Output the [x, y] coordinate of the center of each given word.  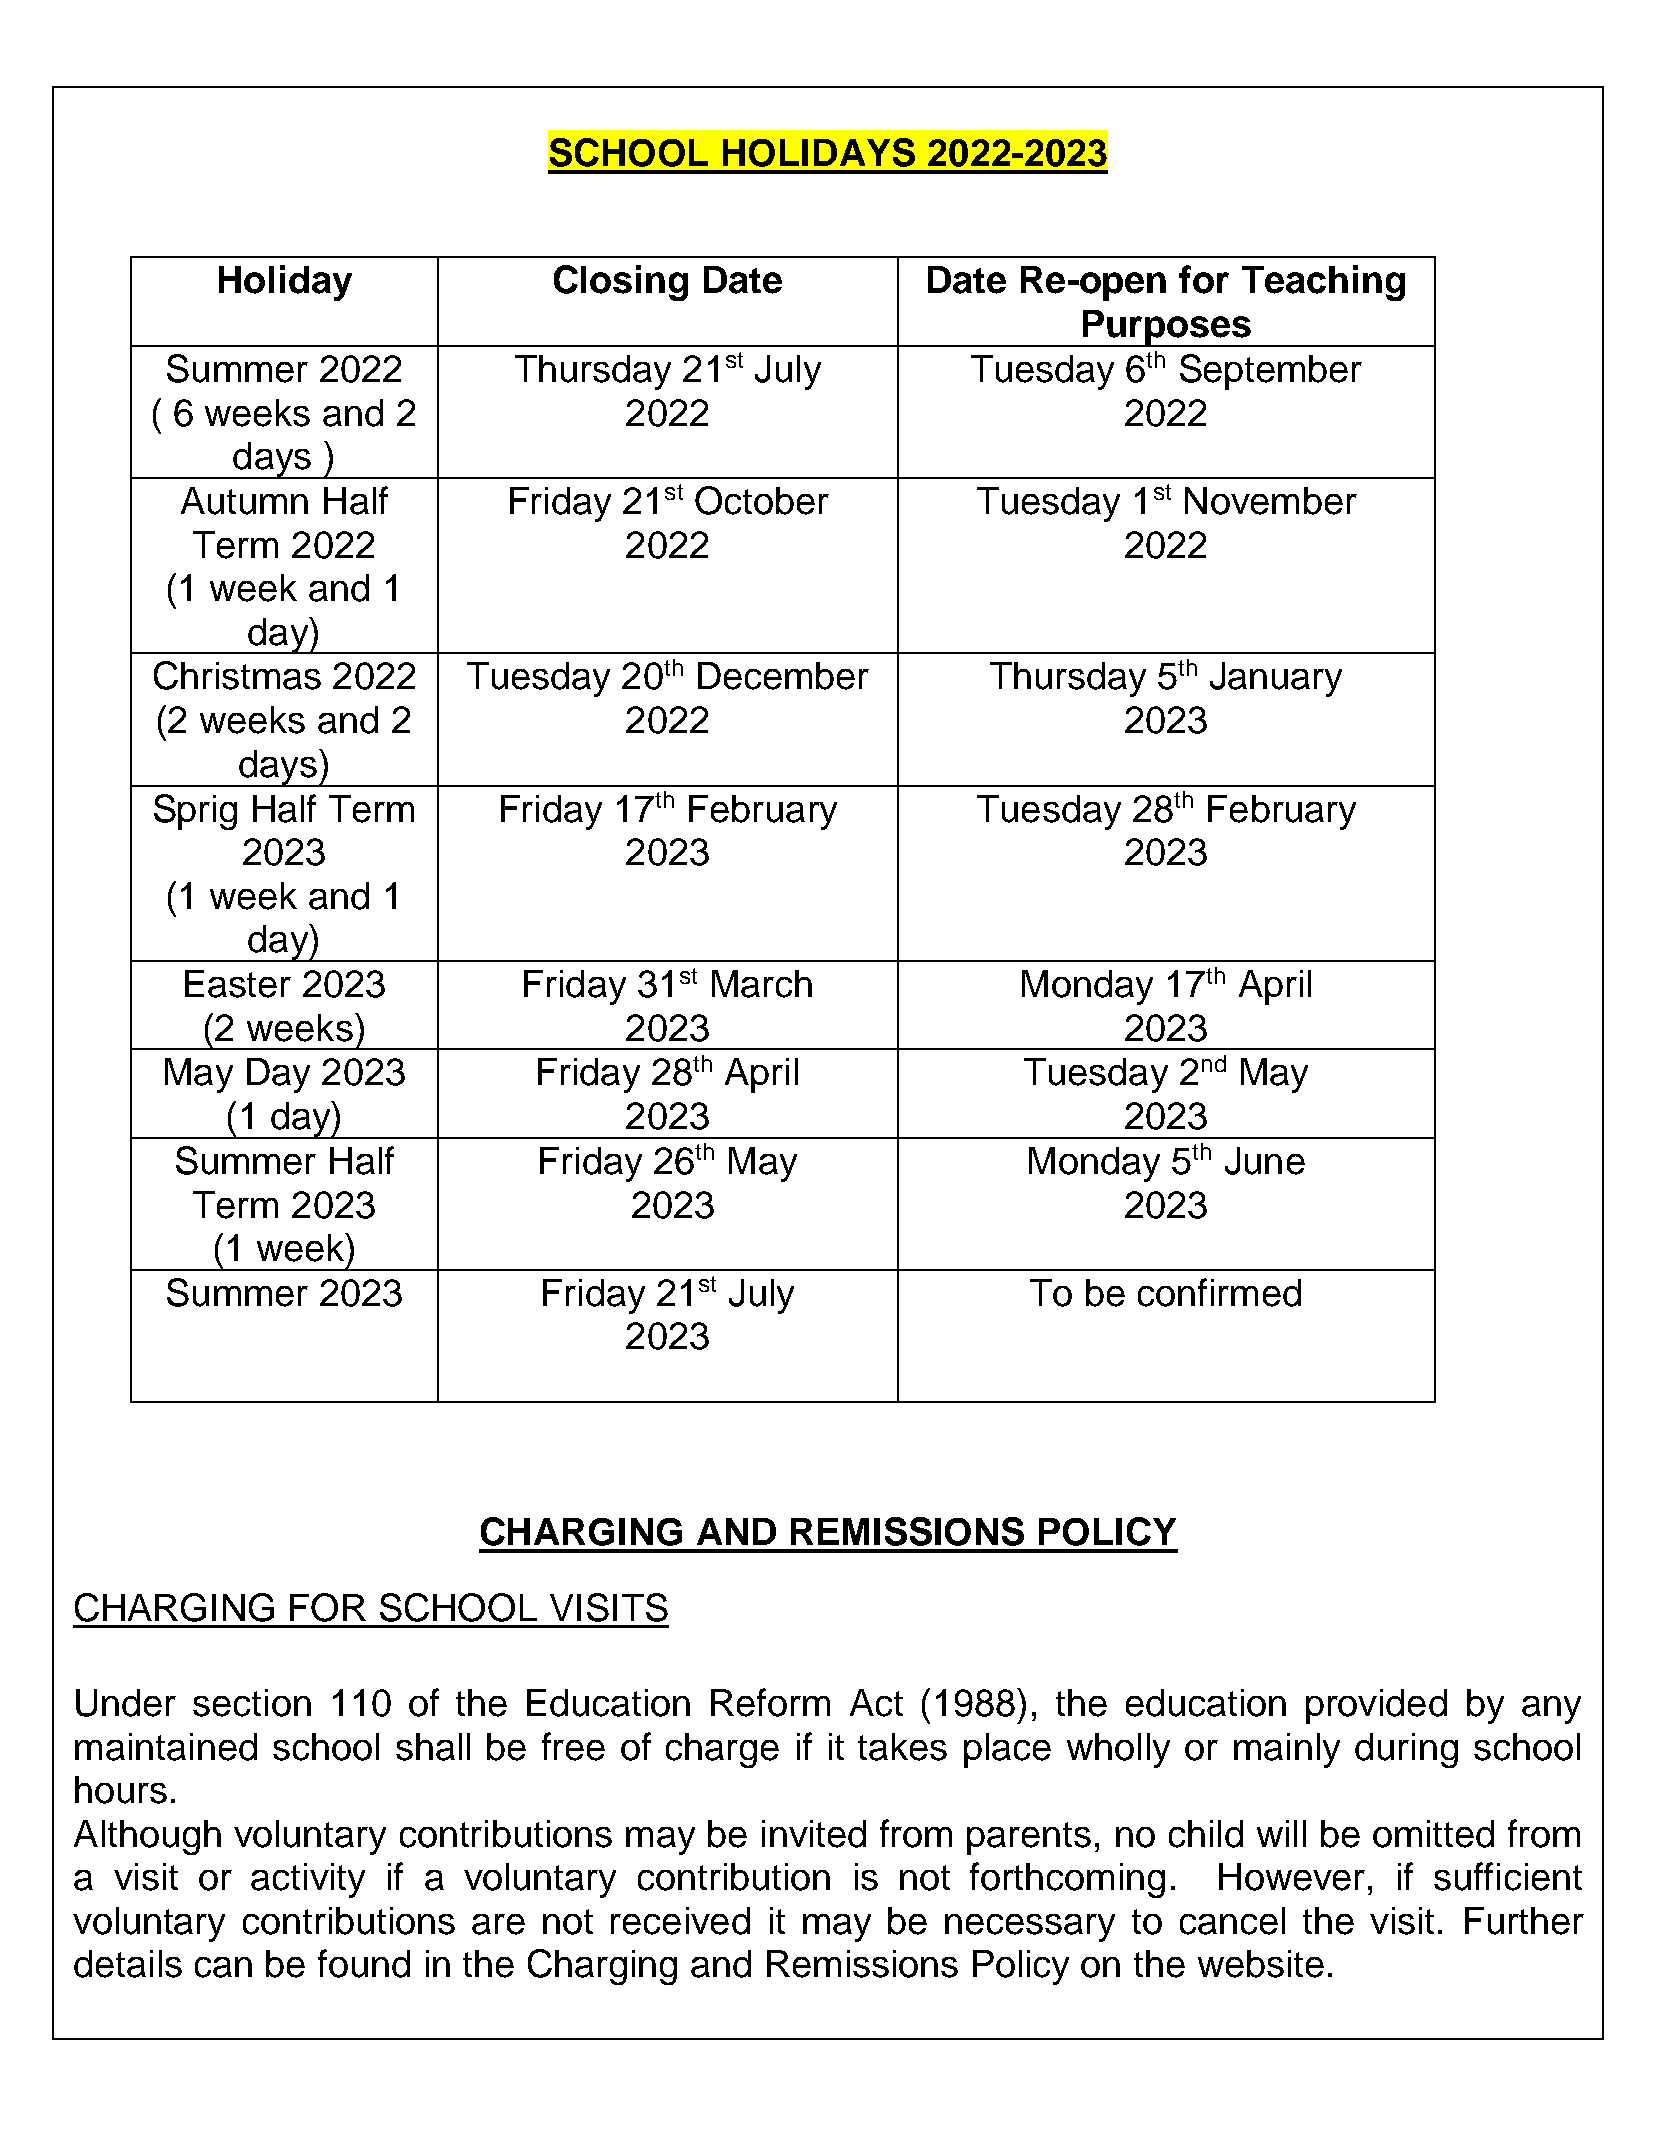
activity [308, 1880]
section [252, 1703]
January [1276, 679]
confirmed [1219, 1292]
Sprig [195, 812]
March [762, 984]
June [1265, 1161]
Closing [621, 283]
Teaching [1323, 283]
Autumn [244, 501]
